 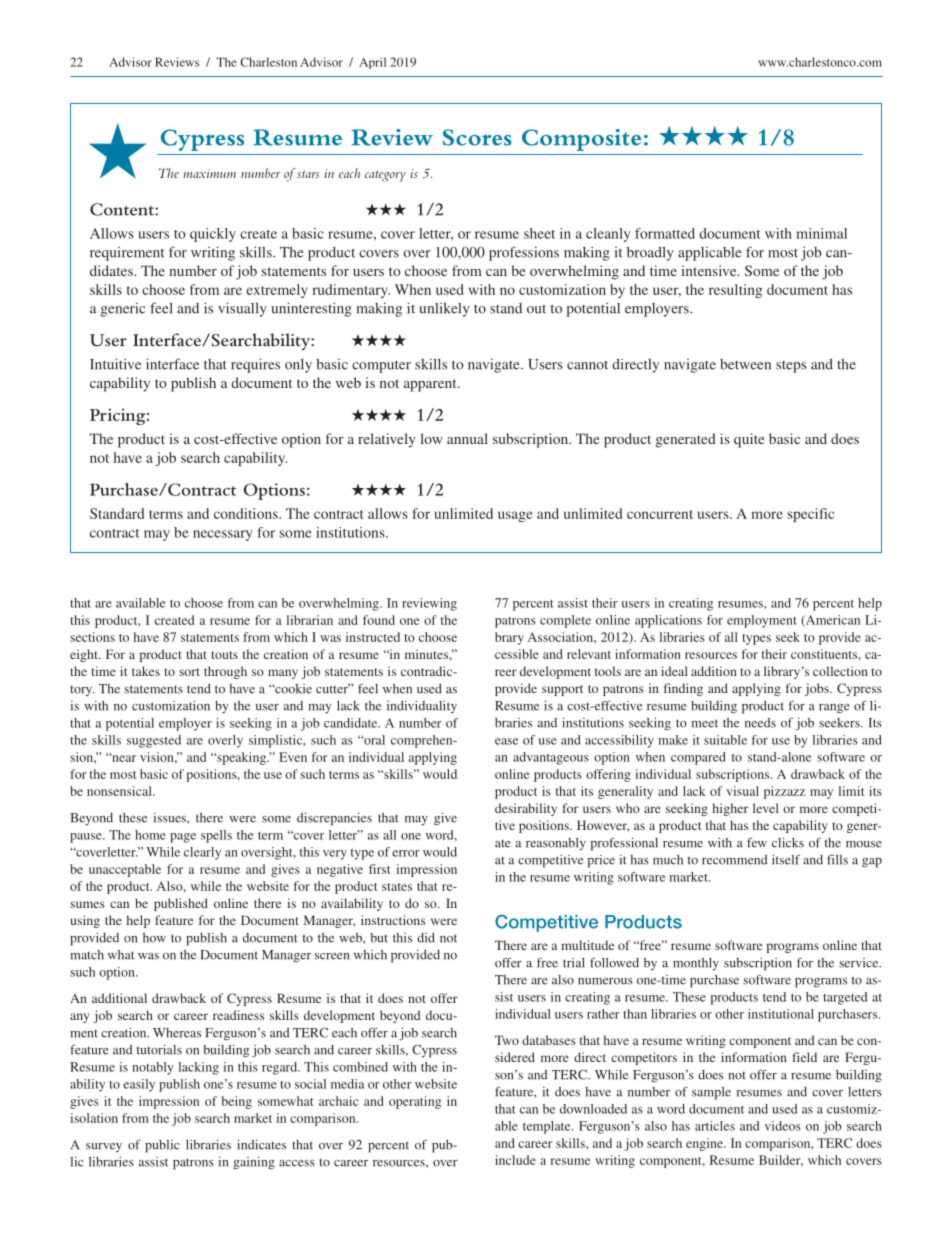 I want to click on maximum, so click(x=209, y=173).
